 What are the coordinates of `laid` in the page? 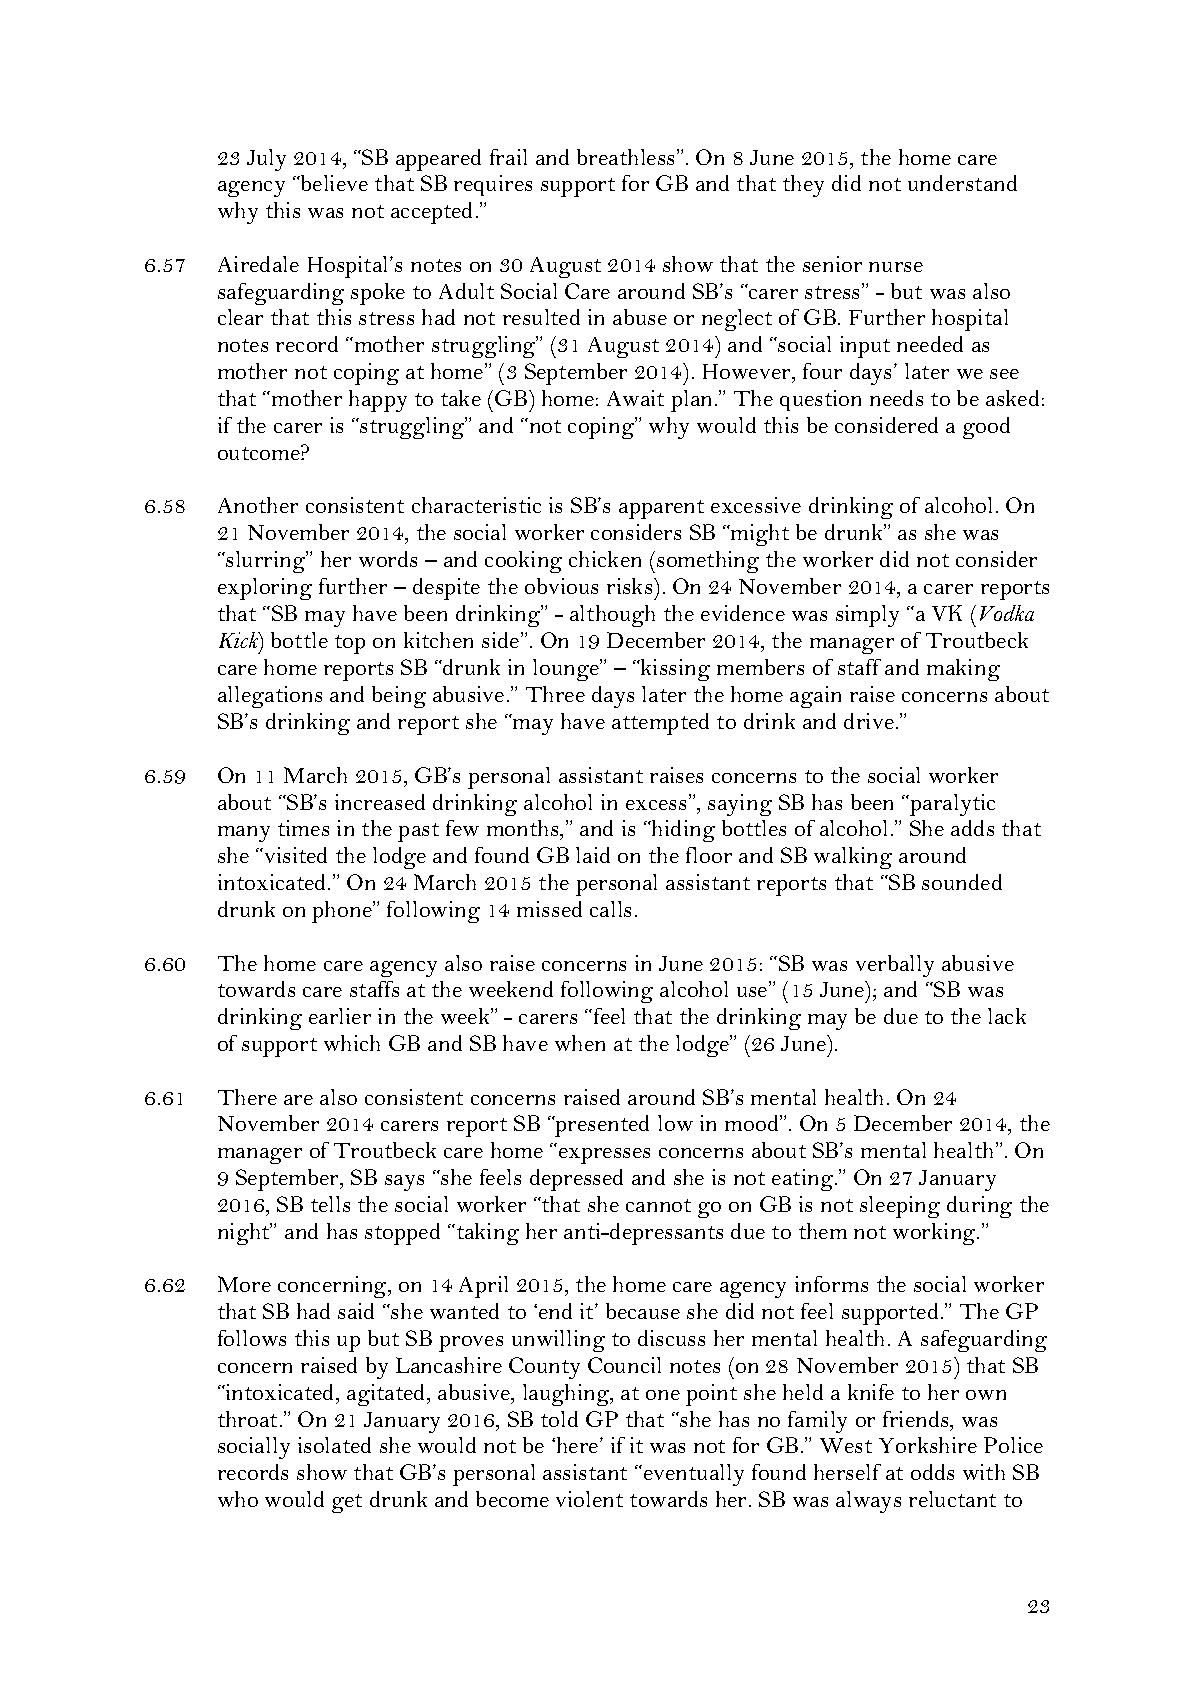 It's located at (593, 855).
